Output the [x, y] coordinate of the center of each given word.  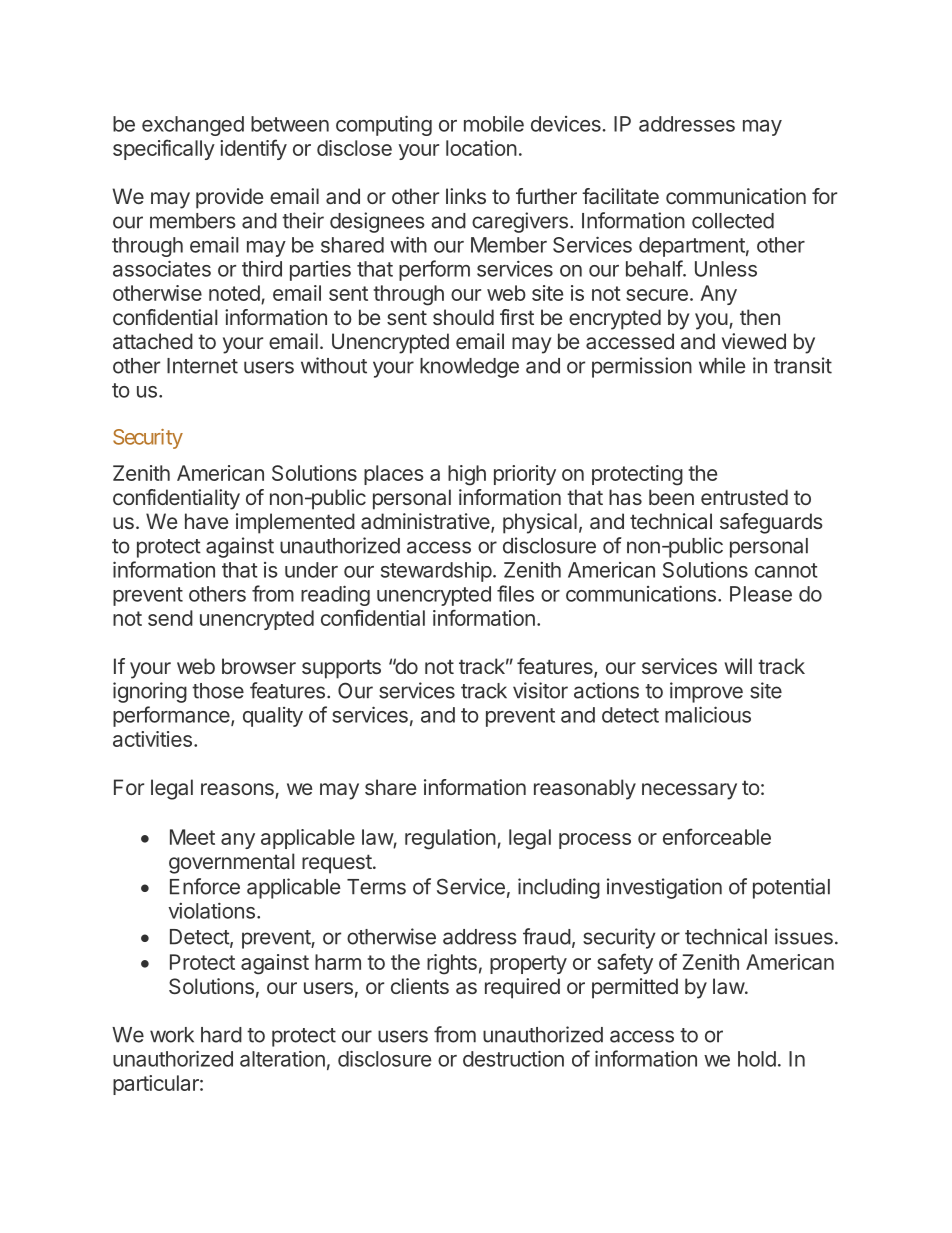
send [170, 618]
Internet [202, 366]
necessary [689, 791]
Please [761, 594]
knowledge [469, 368]
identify [253, 149]
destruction [513, 1058]
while [722, 365]
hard [221, 1035]
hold [757, 1059]
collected [733, 221]
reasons [238, 790]
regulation [450, 839]
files [515, 593]
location [481, 148]
